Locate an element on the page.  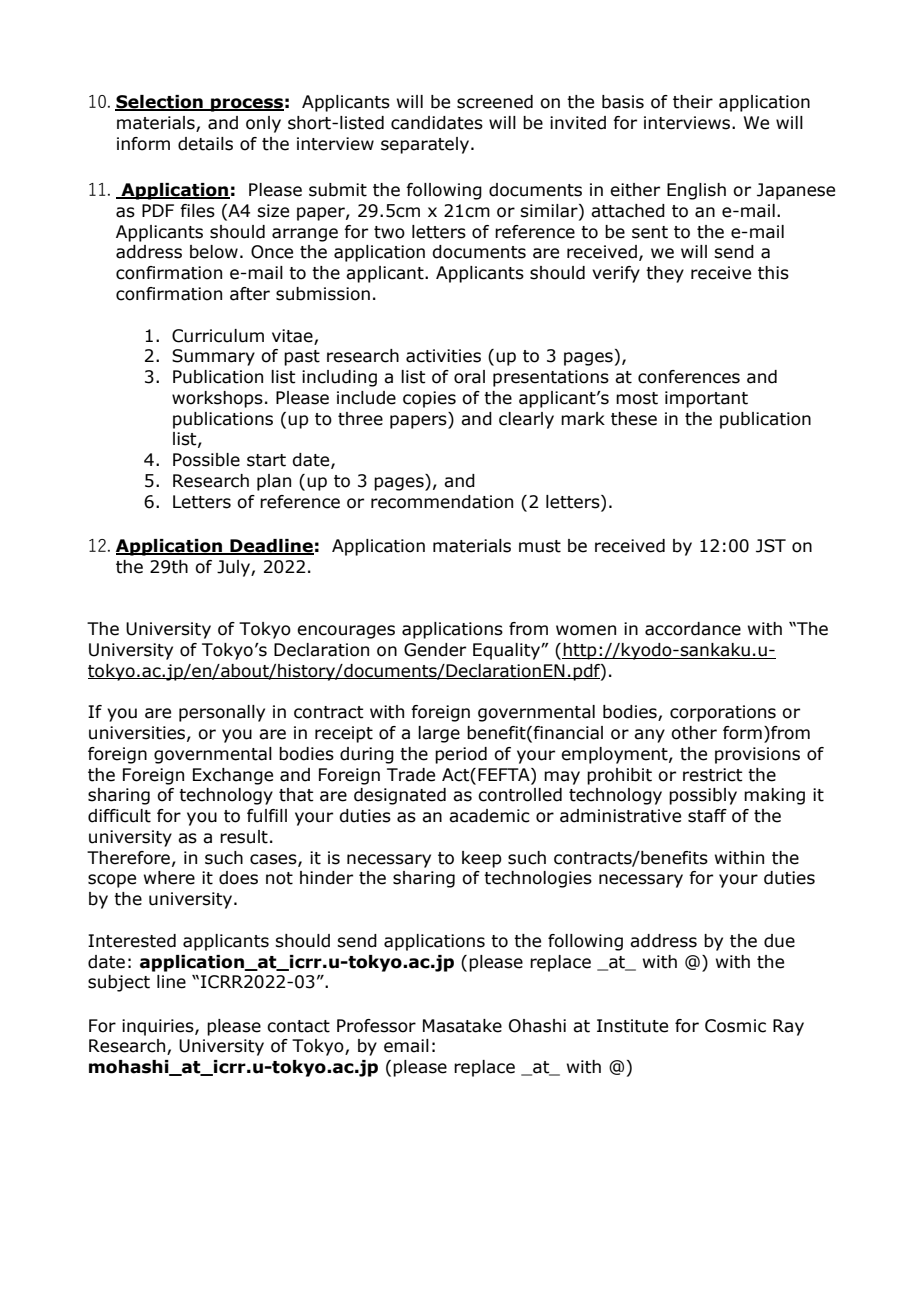
large is located at coordinates (439, 734).
